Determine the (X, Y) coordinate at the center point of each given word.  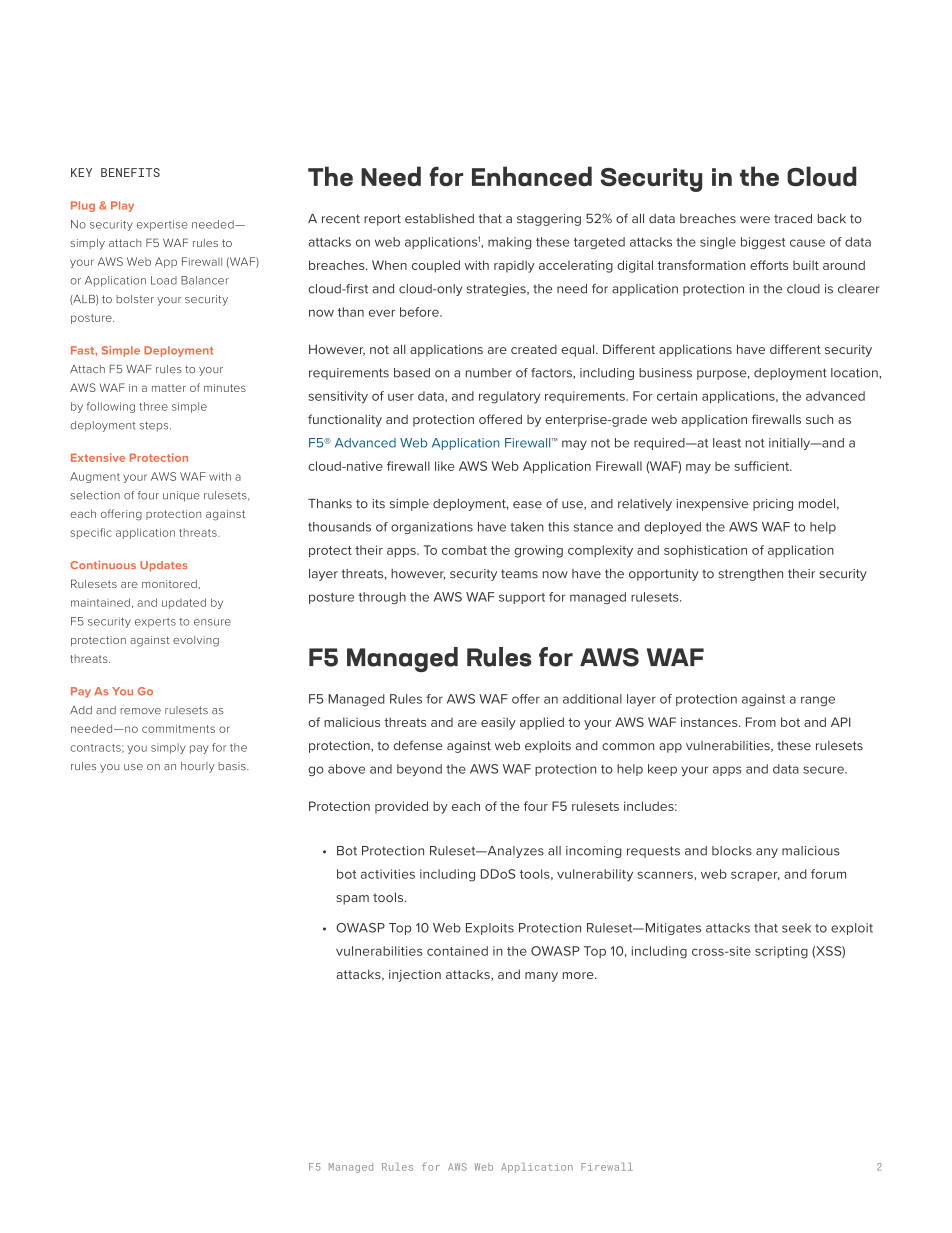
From (761, 722)
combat (464, 550)
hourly (198, 767)
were (755, 220)
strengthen (750, 575)
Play (122, 206)
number (489, 373)
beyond (419, 770)
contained (457, 951)
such (819, 419)
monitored (169, 584)
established (439, 219)
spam (353, 900)
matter (169, 388)
